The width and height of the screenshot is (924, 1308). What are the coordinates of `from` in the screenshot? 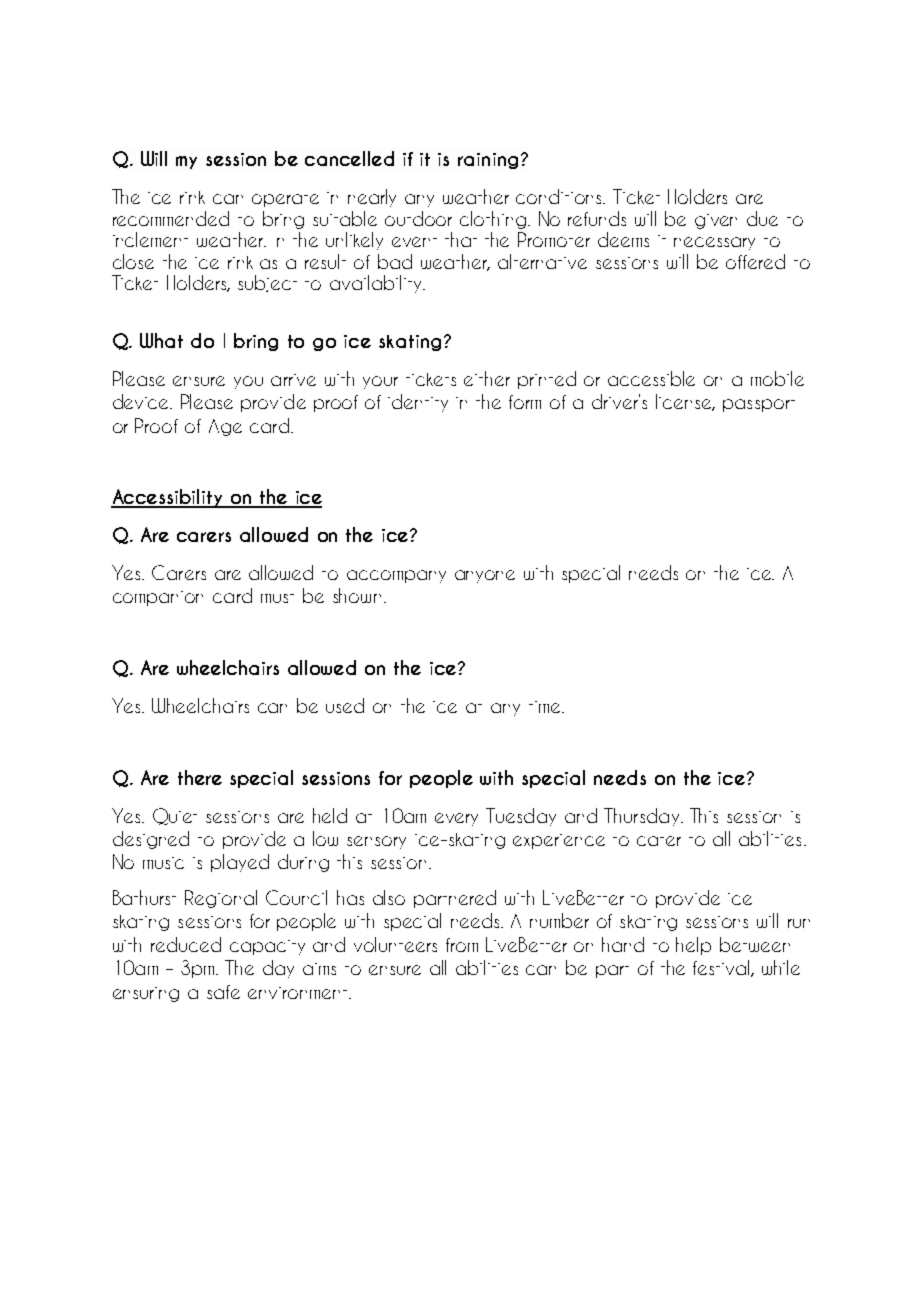 It's located at (462, 945).
